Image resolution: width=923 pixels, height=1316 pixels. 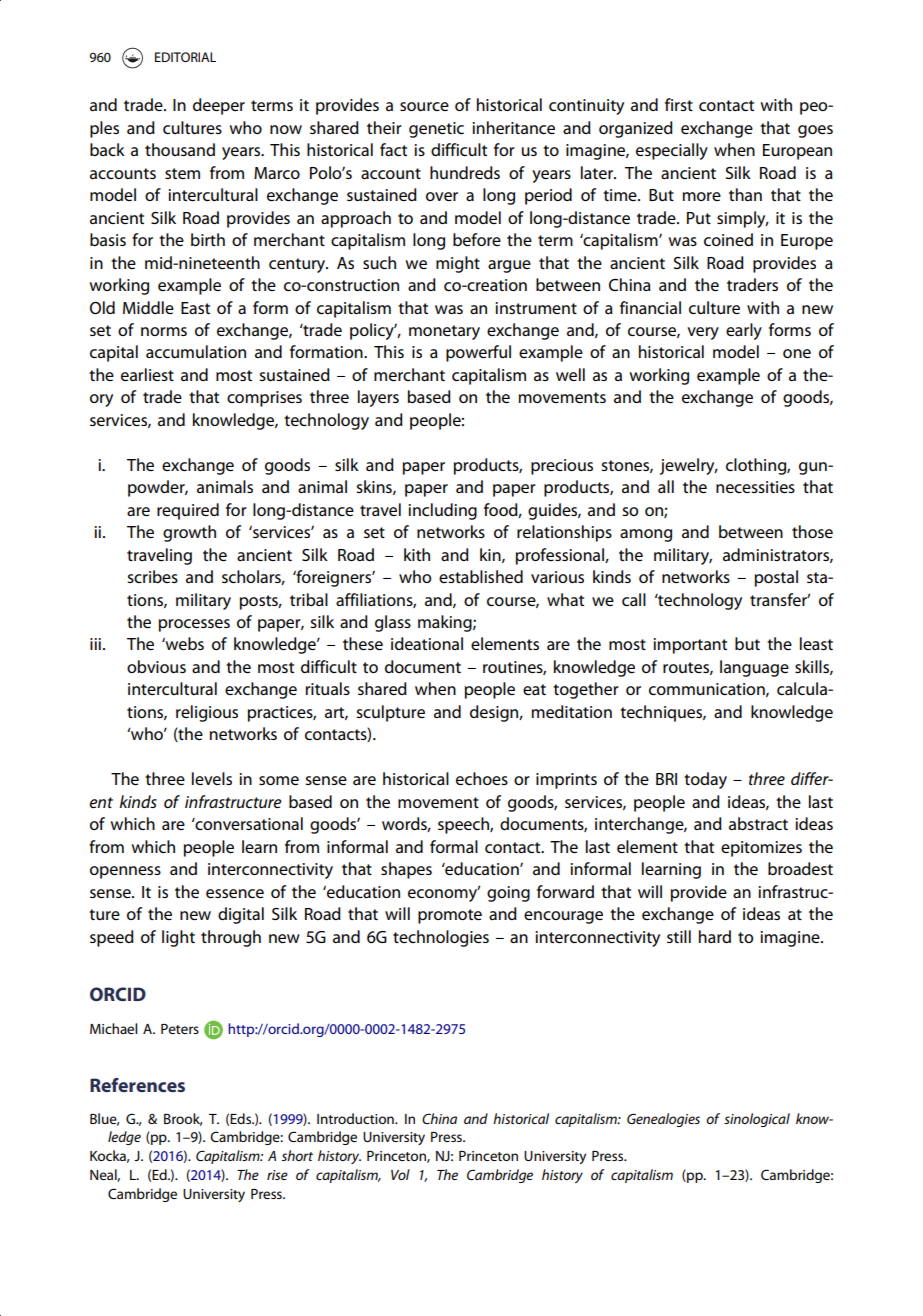 I want to click on important, so click(x=690, y=646).
